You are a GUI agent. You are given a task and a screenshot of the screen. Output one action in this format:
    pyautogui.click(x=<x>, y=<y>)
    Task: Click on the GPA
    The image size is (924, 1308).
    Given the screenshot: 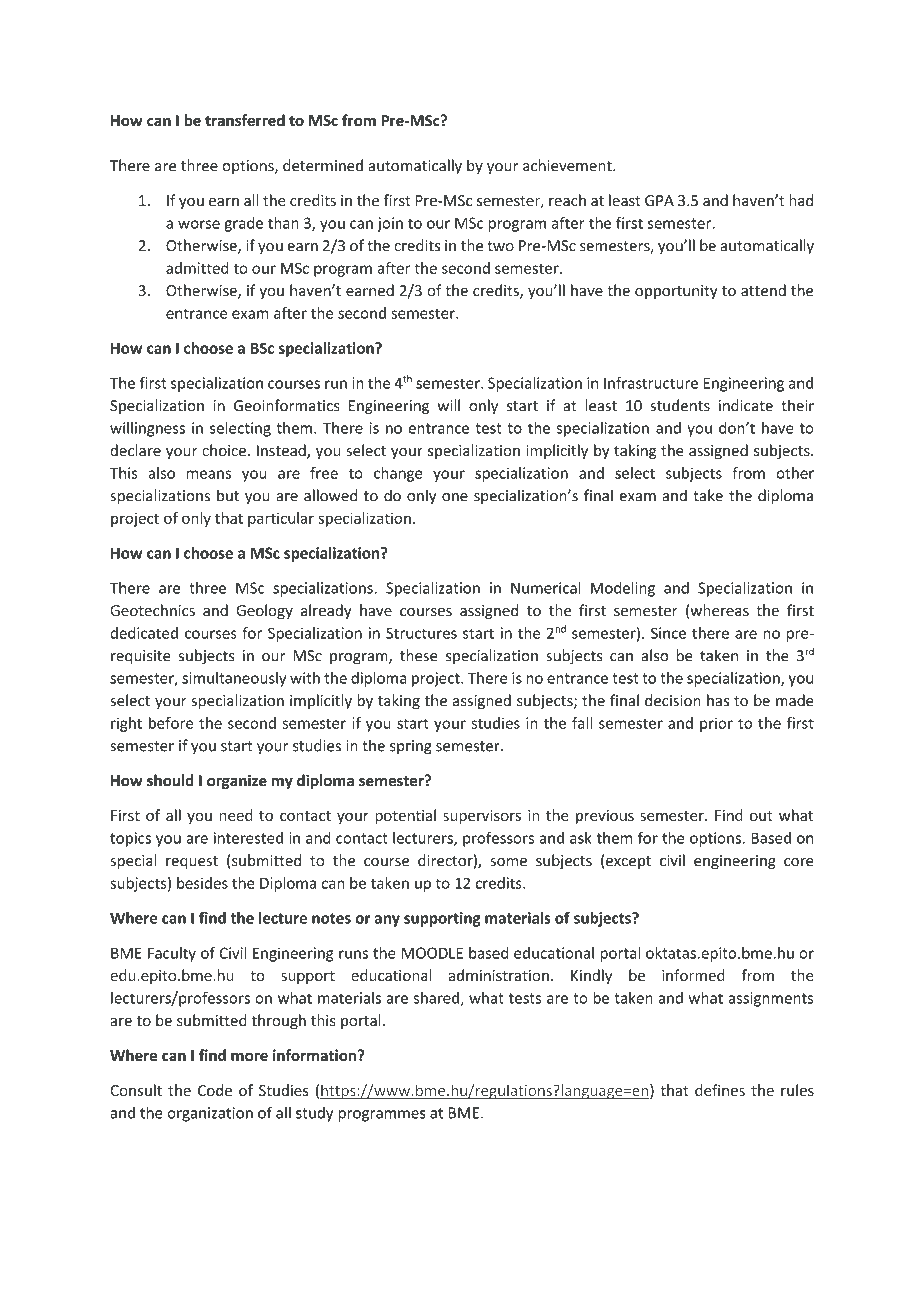 What is the action you would take?
    pyautogui.click(x=659, y=200)
